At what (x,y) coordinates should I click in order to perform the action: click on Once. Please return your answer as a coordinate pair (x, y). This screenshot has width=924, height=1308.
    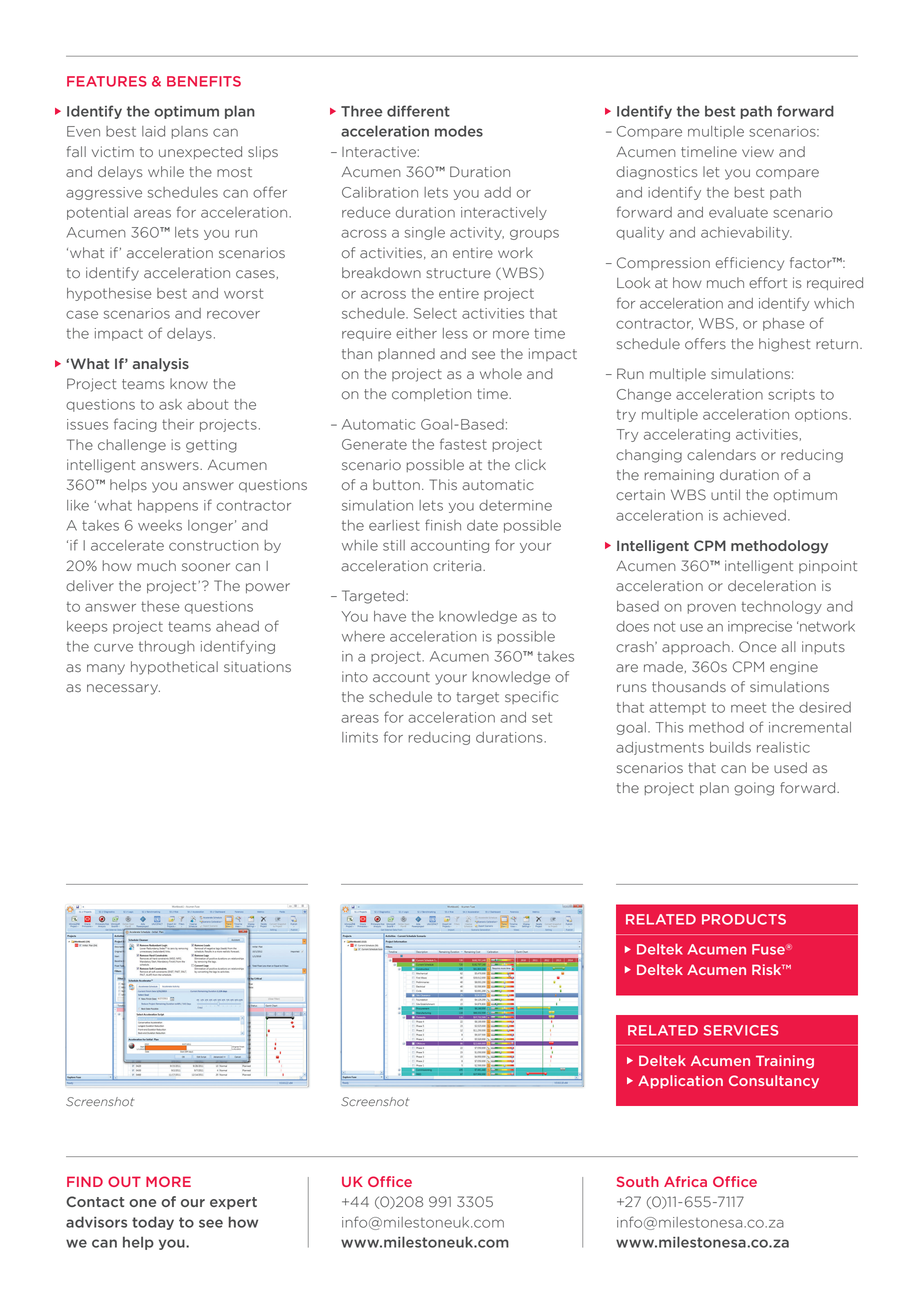
    Looking at the image, I should click on (758, 647).
